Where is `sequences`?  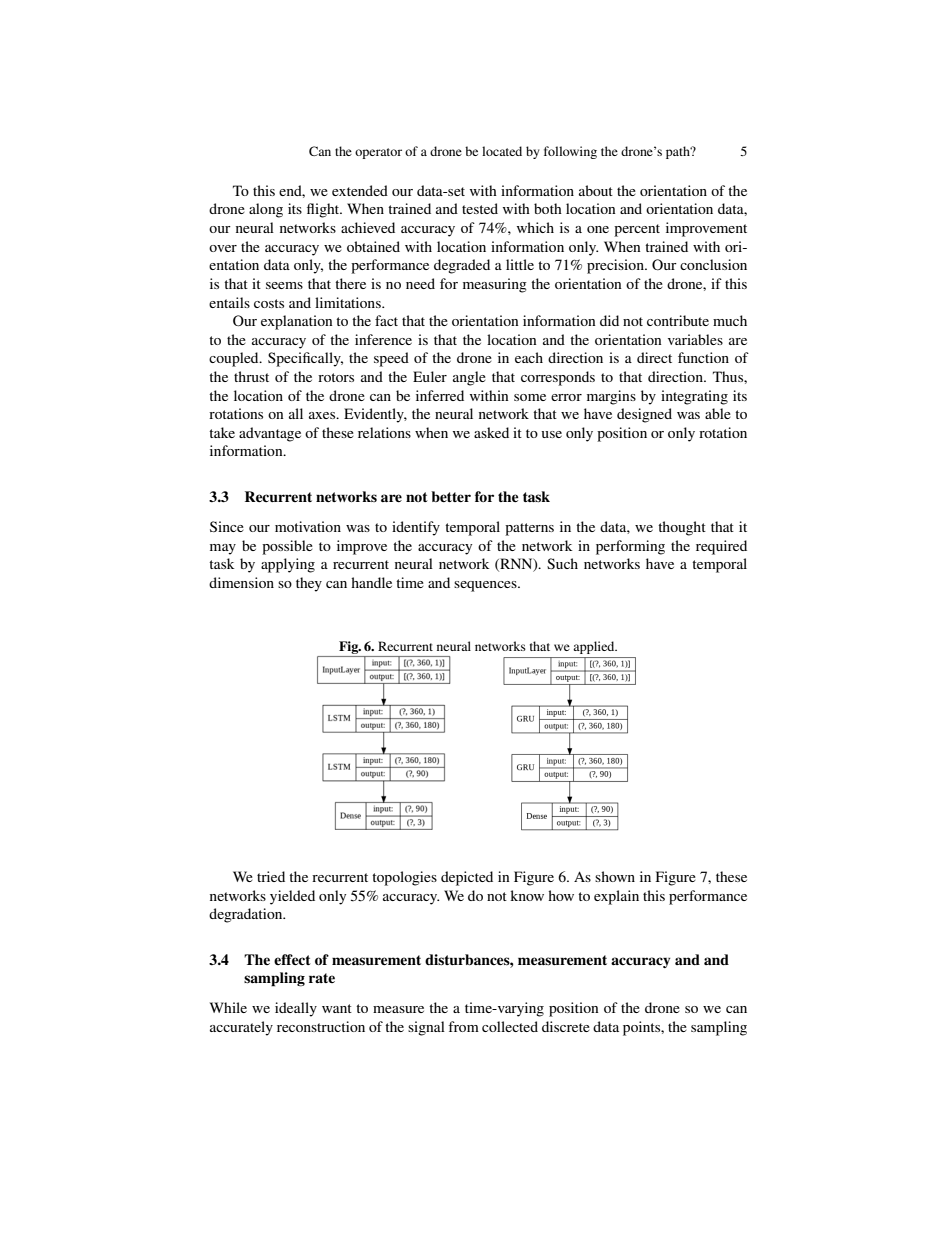
sequences is located at coordinates (486, 586).
